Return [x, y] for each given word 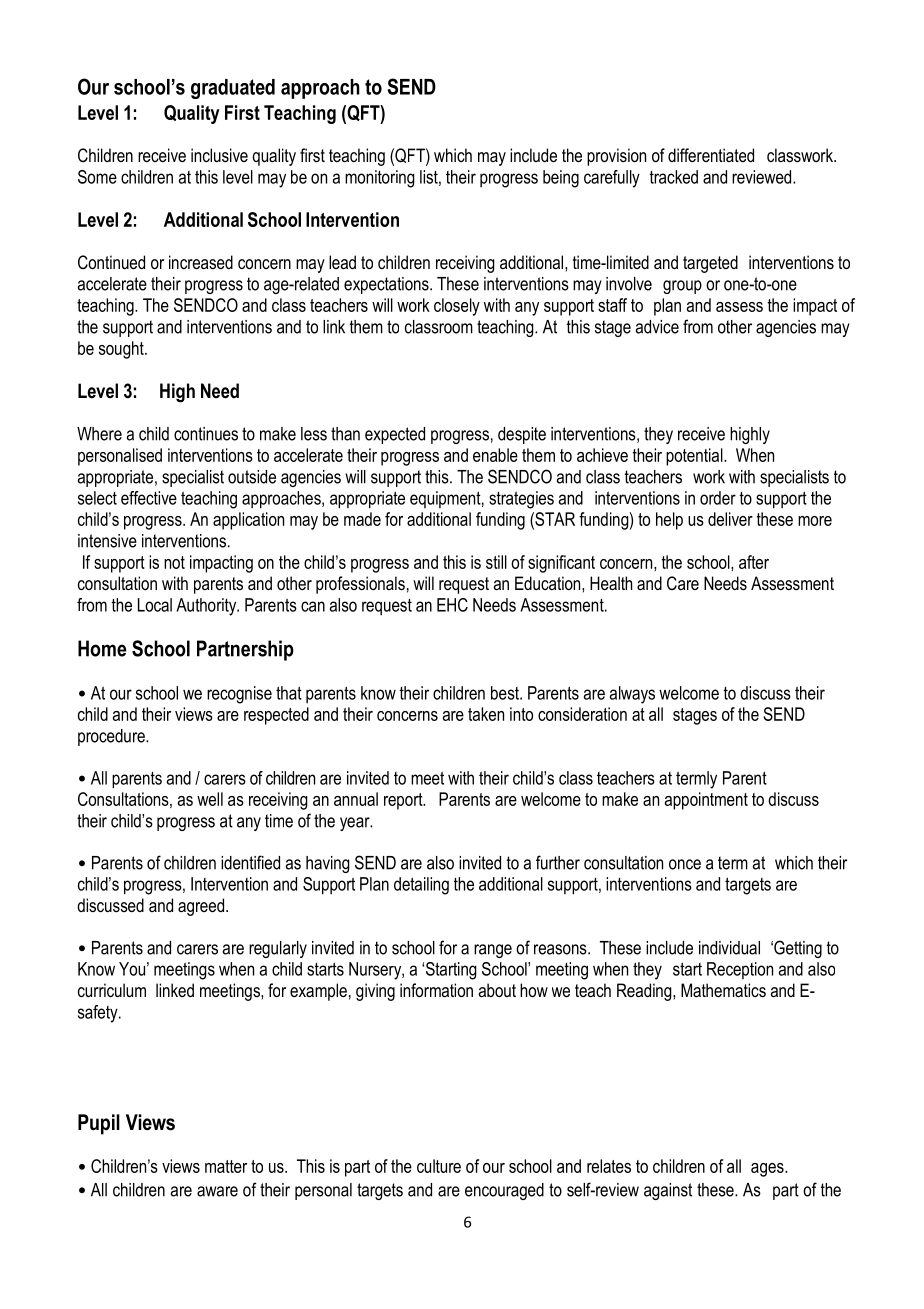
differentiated [711, 155]
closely [457, 307]
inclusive [219, 155]
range [493, 951]
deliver [730, 519]
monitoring [380, 179]
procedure [112, 737]
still [496, 562]
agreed [202, 907]
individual [729, 948]
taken [486, 714]
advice [657, 327]
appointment [706, 801]
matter [226, 1166]
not [174, 562]
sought [122, 350]
